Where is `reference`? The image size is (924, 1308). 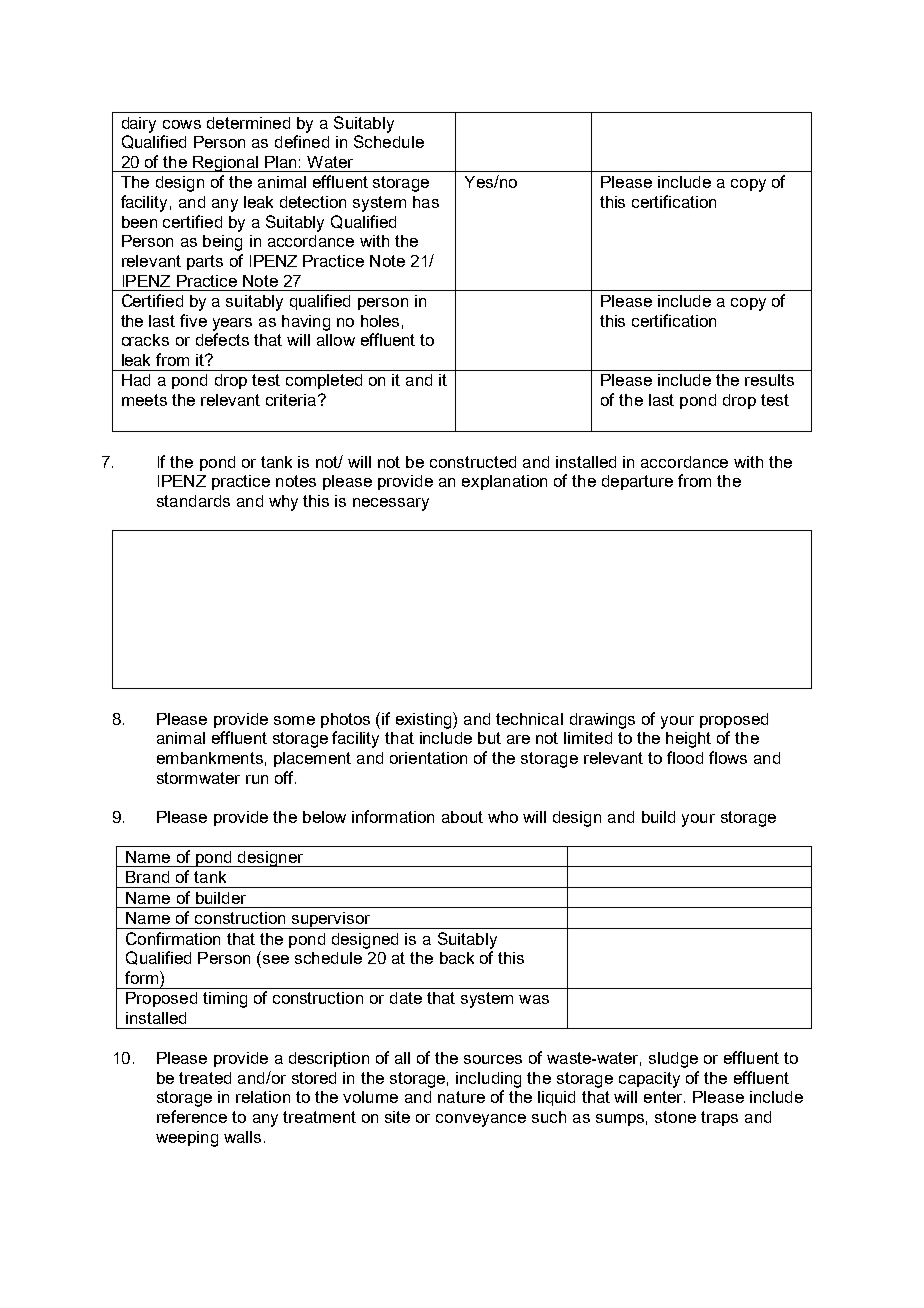 reference is located at coordinates (192, 1116).
